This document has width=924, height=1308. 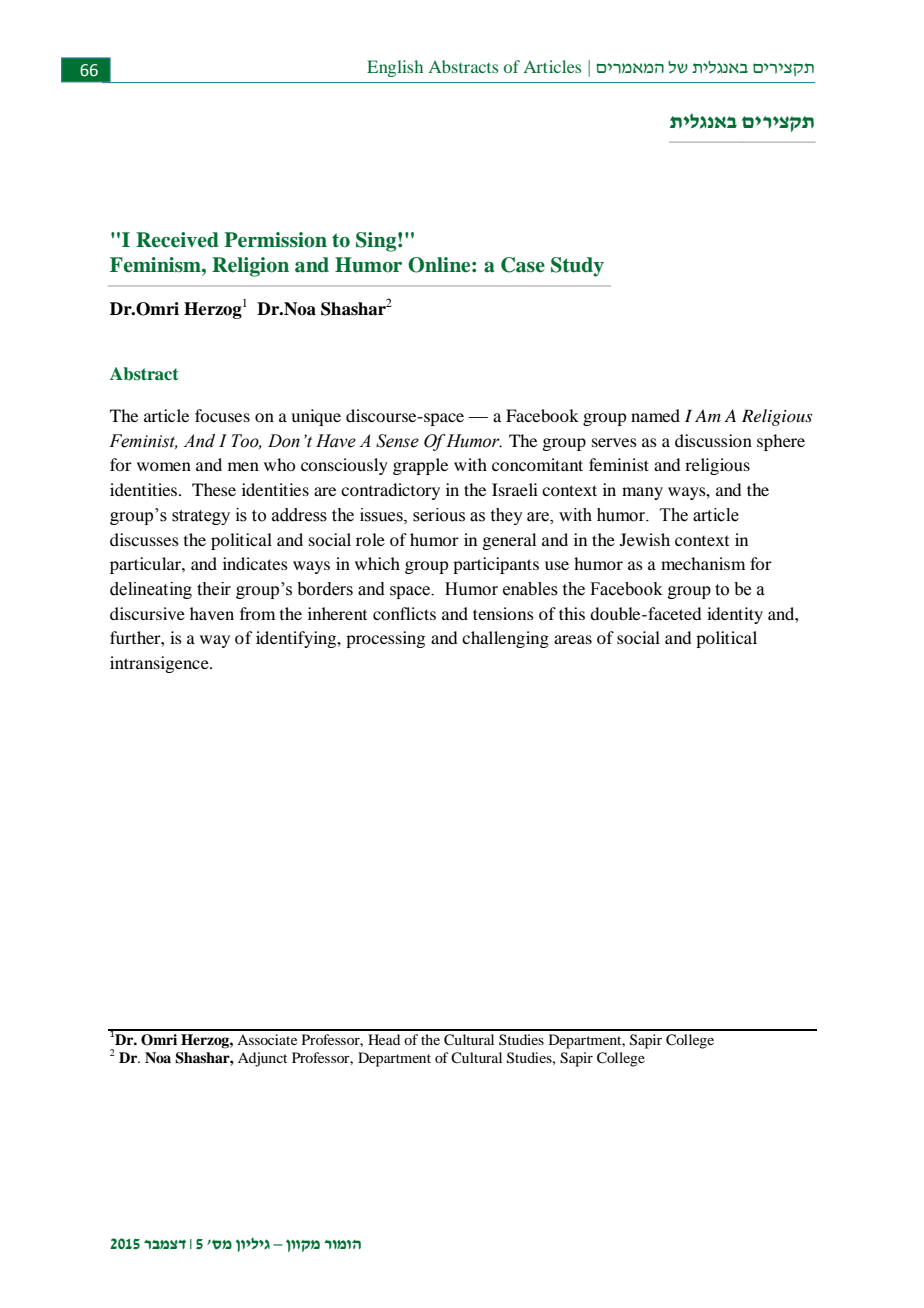 I want to click on identity, so click(x=735, y=615).
